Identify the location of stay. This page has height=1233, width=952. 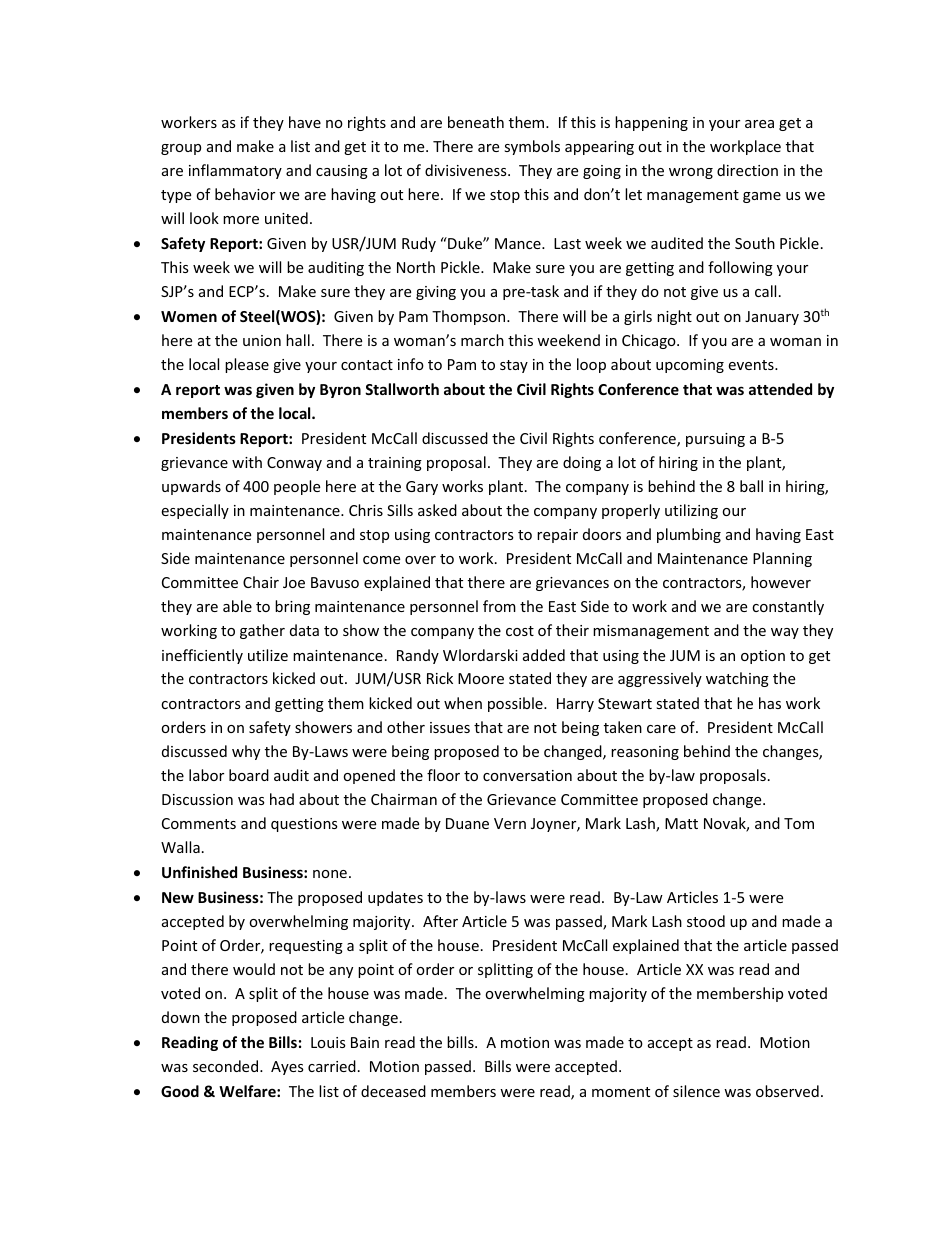
(514, 366).
